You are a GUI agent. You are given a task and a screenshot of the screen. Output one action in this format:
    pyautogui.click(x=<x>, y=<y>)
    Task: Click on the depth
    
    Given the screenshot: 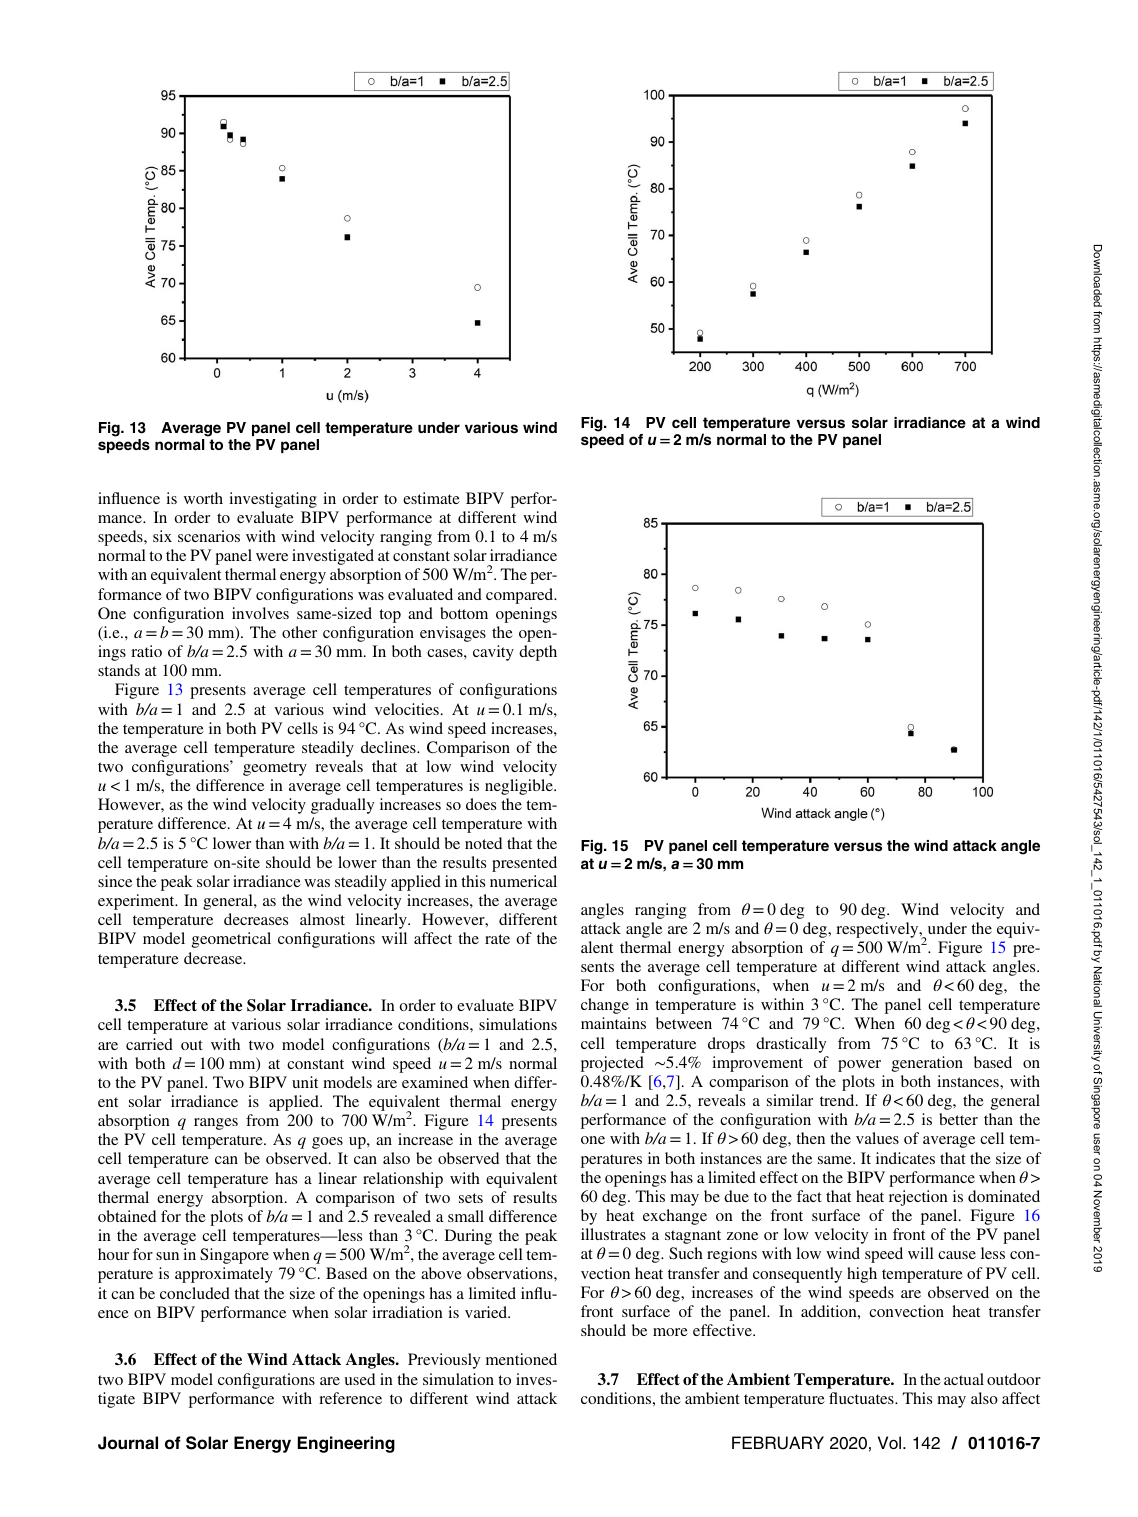 What is the action you would take?
    pyautogui.click(x=538, y=653)
